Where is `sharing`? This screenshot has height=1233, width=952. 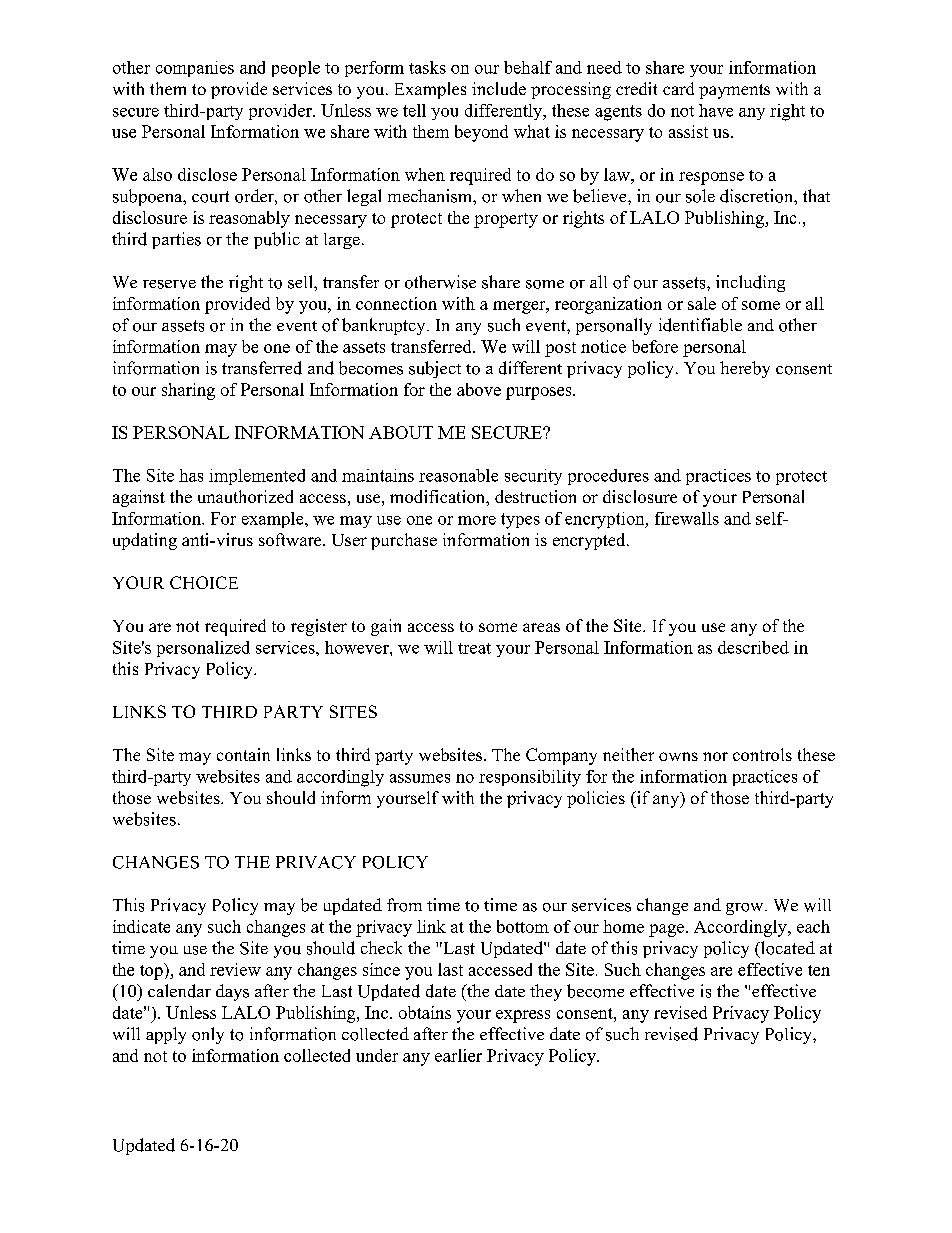
sharing is located at coordinates (188, 391).
